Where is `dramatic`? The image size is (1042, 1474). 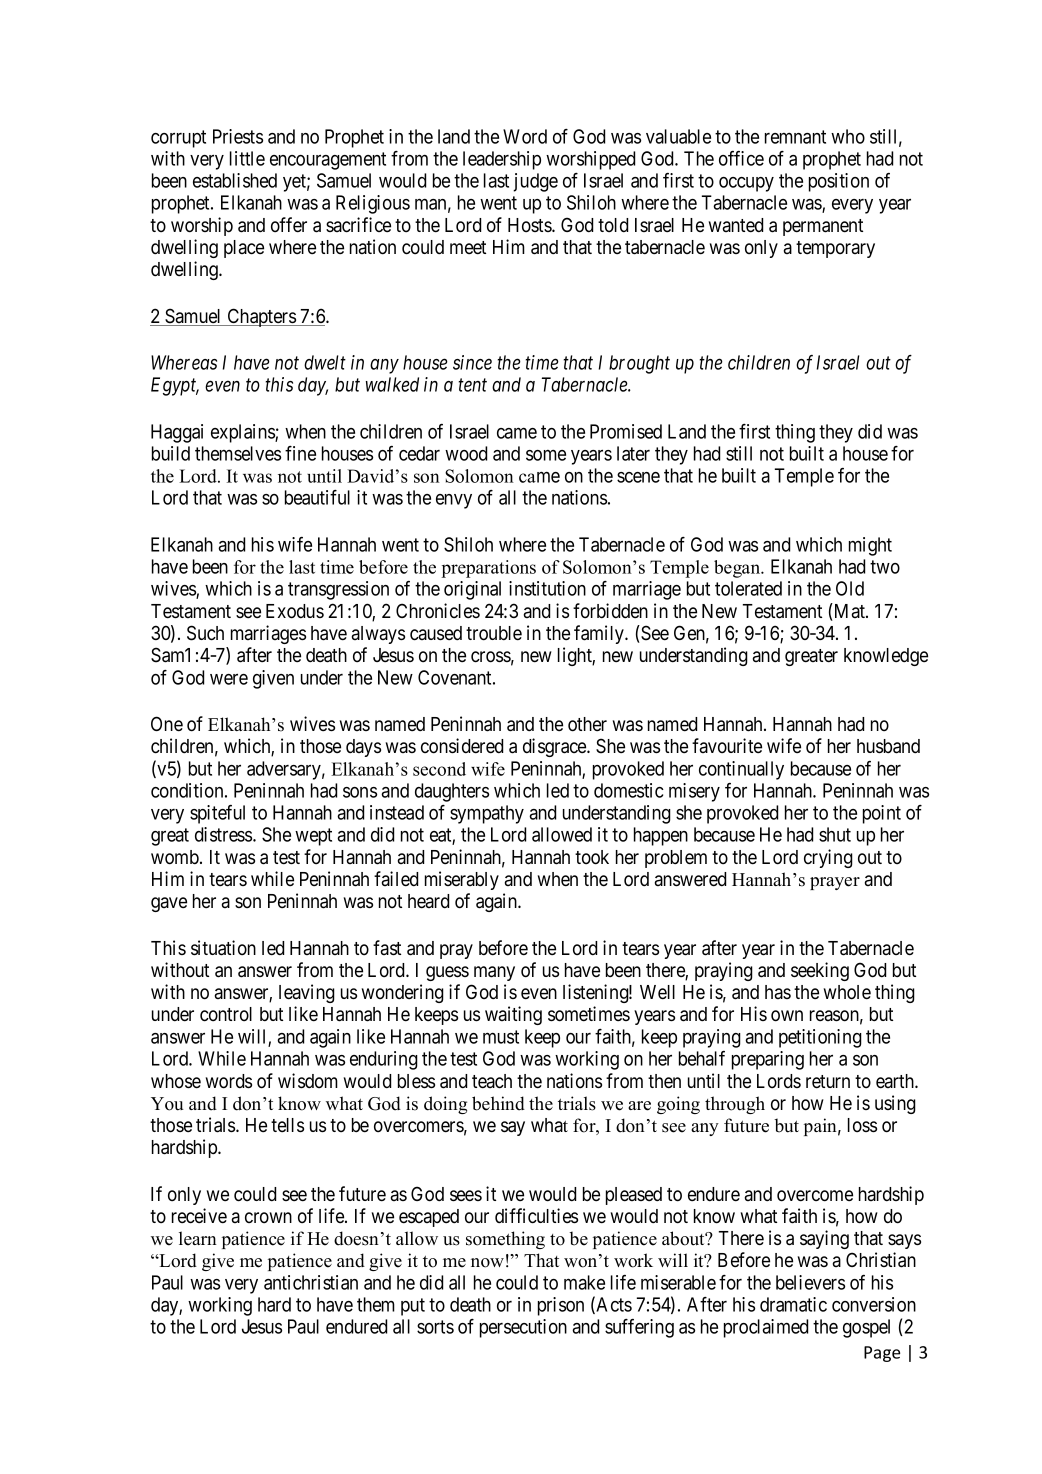
dramatic is located at coordinates (793, 1304).
